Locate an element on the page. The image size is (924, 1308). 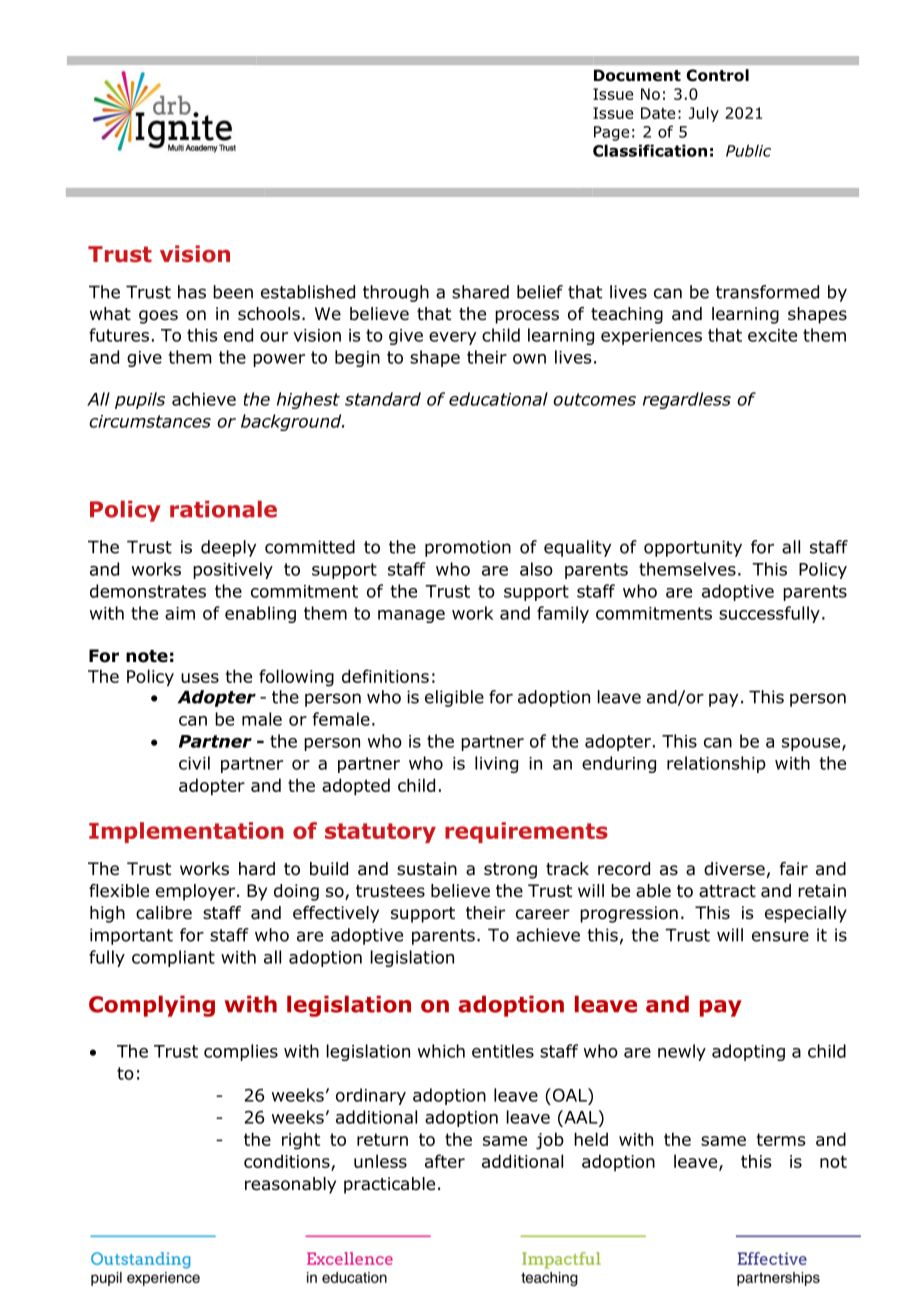
Page is located at coordinates (611, 133).
